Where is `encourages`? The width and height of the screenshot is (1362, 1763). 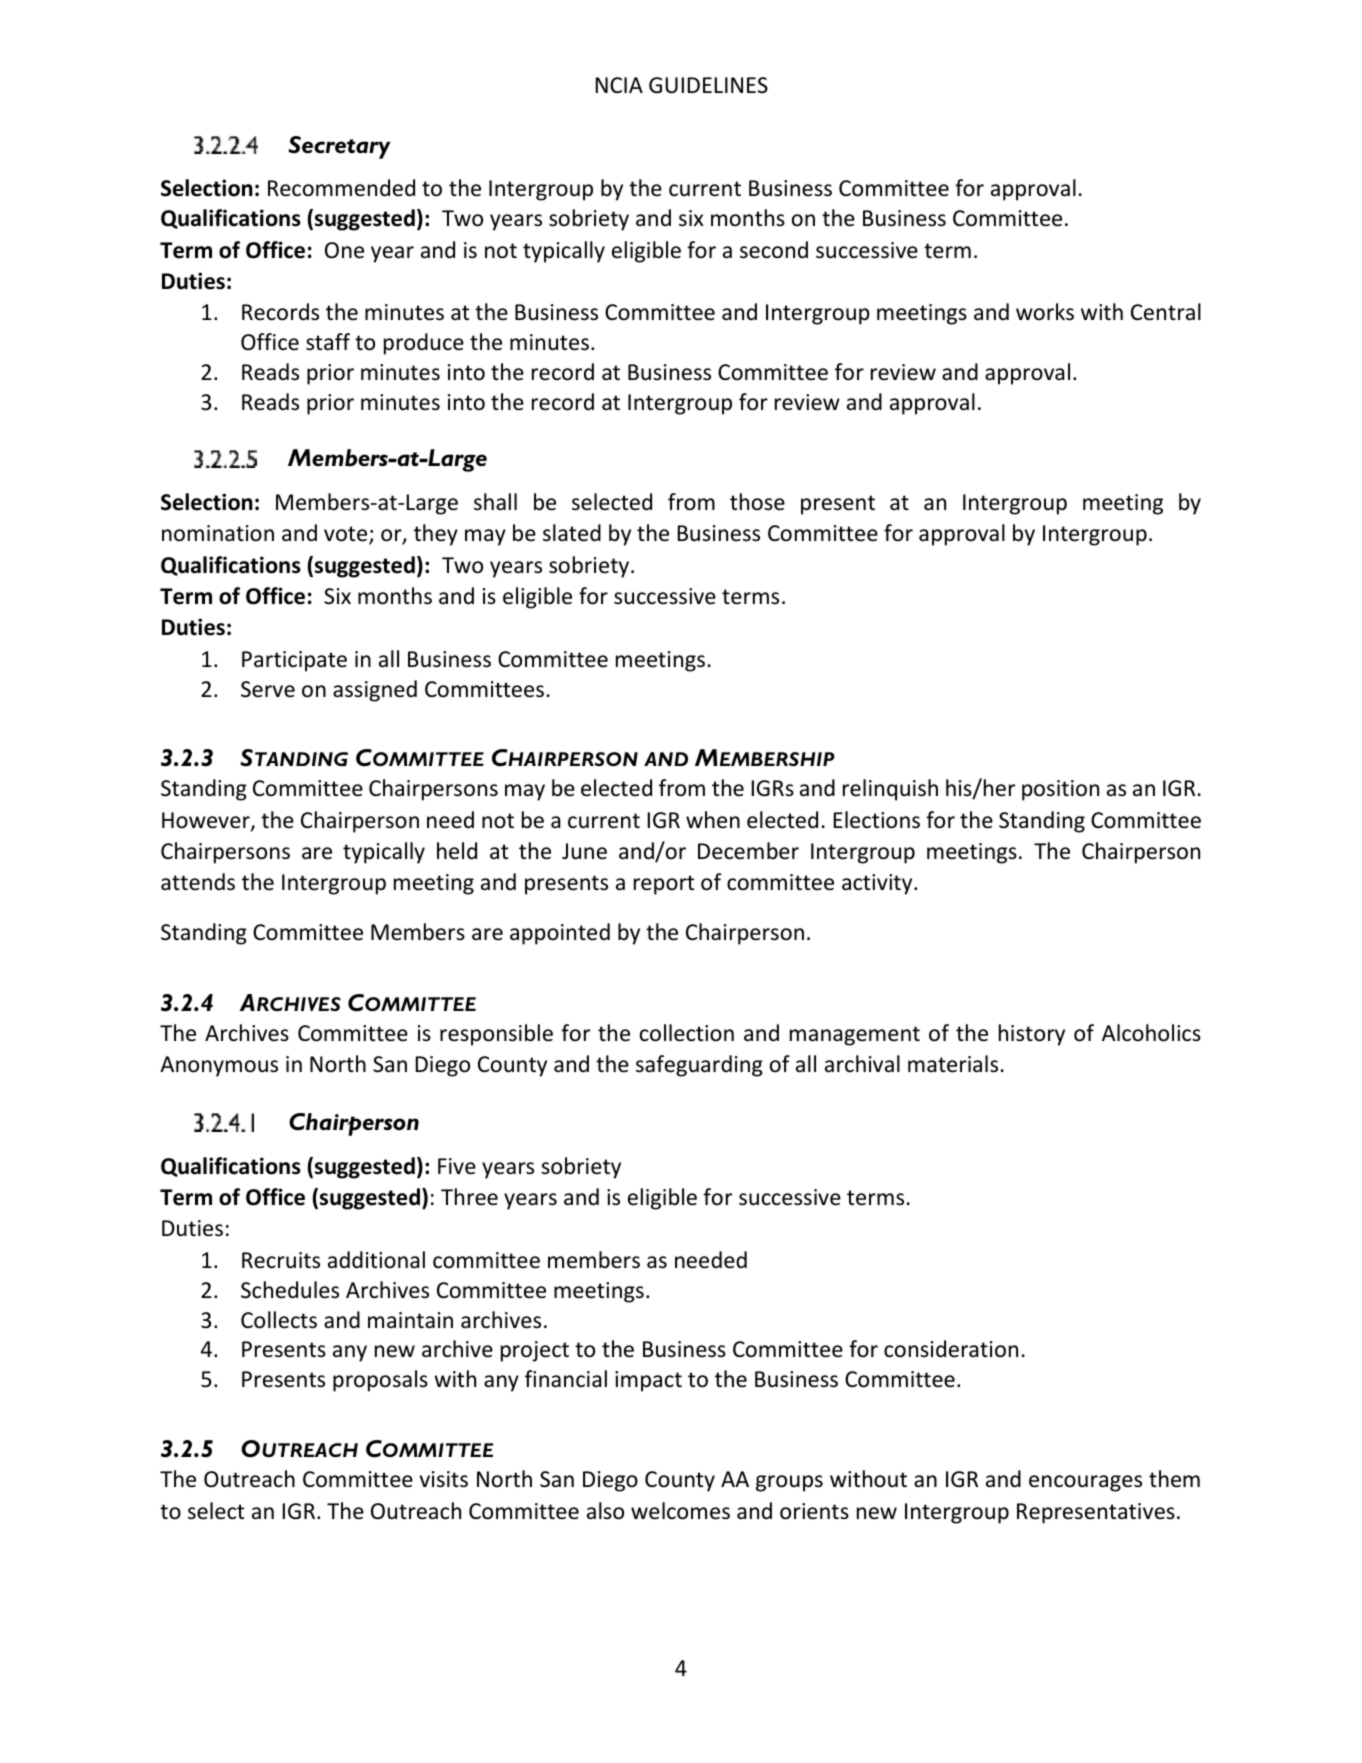
encourages is located at coordinates (1085, 1483).
